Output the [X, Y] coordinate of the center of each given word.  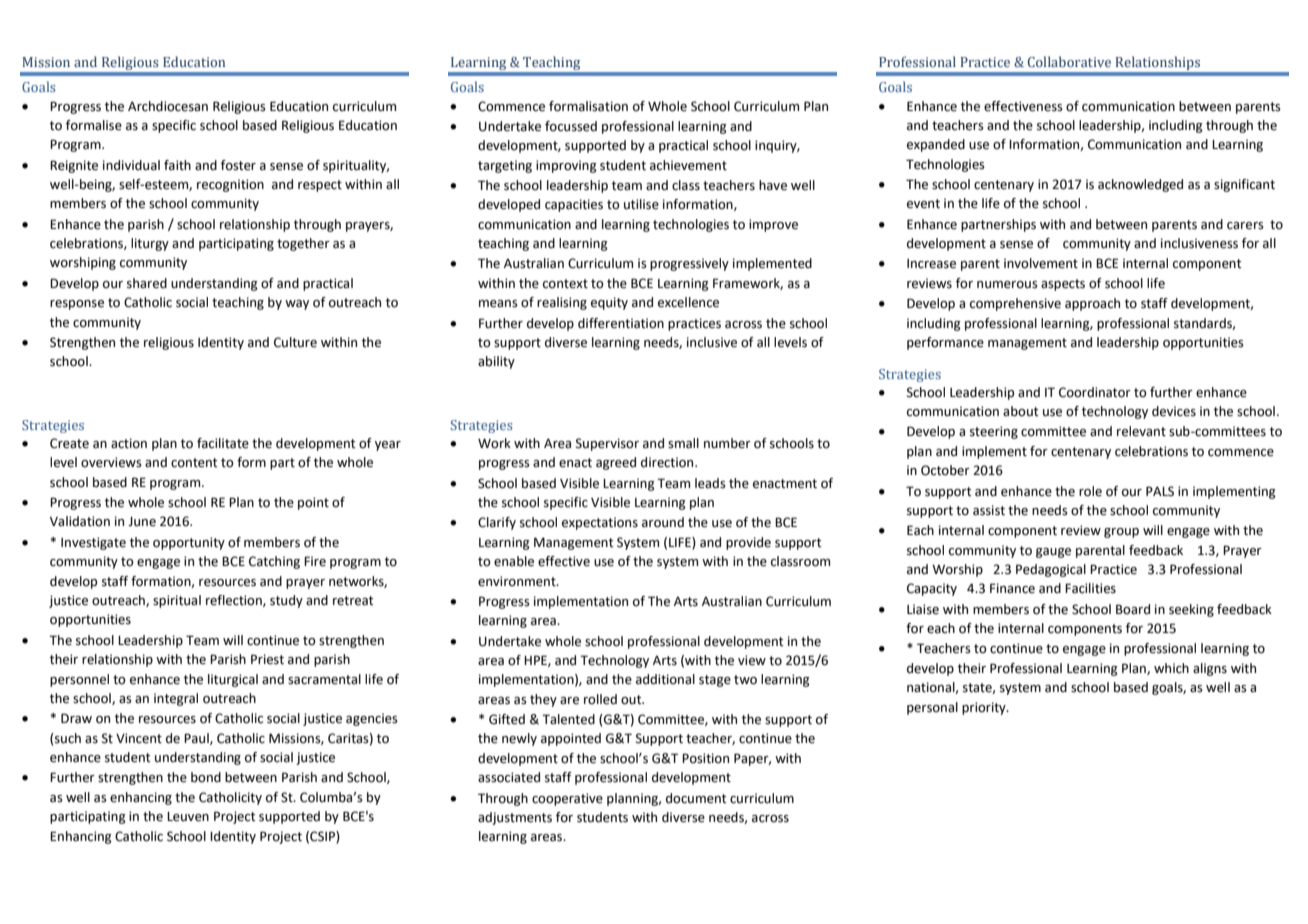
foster [238, 165]
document [696, 798]
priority [985, 708]
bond [206, 777]
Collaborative [1069, 61]
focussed [571, 126]
